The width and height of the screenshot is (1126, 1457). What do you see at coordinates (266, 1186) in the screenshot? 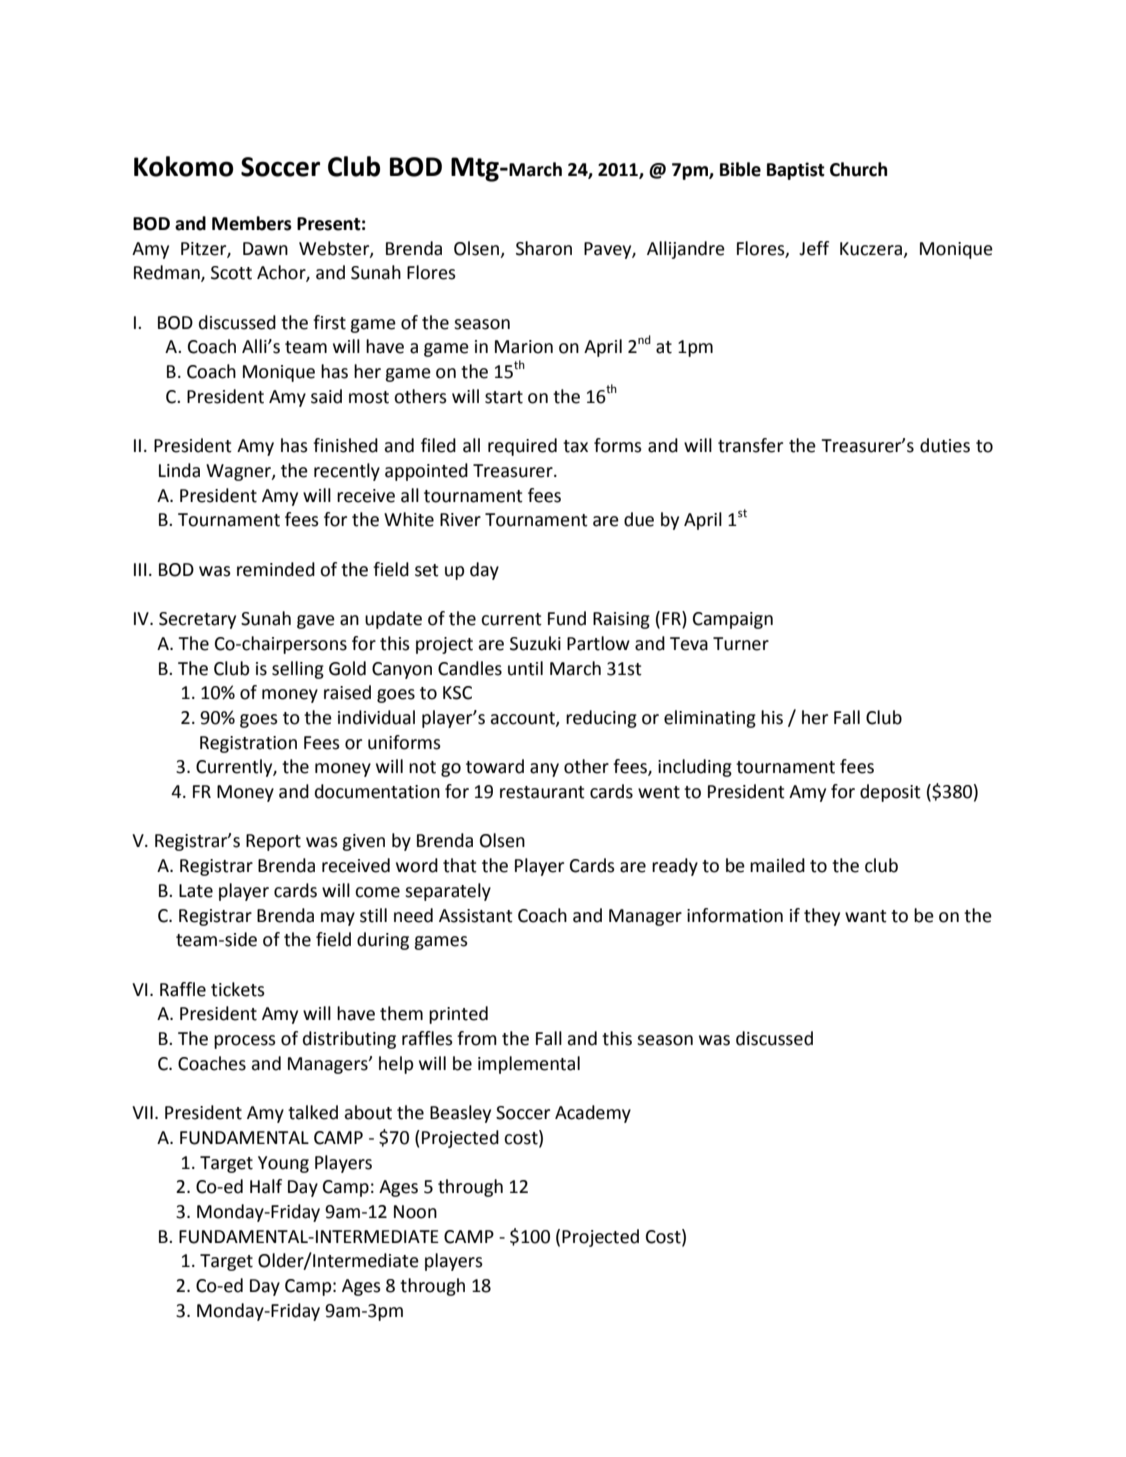
I see `Half` at bounding box center [266, 1186].
